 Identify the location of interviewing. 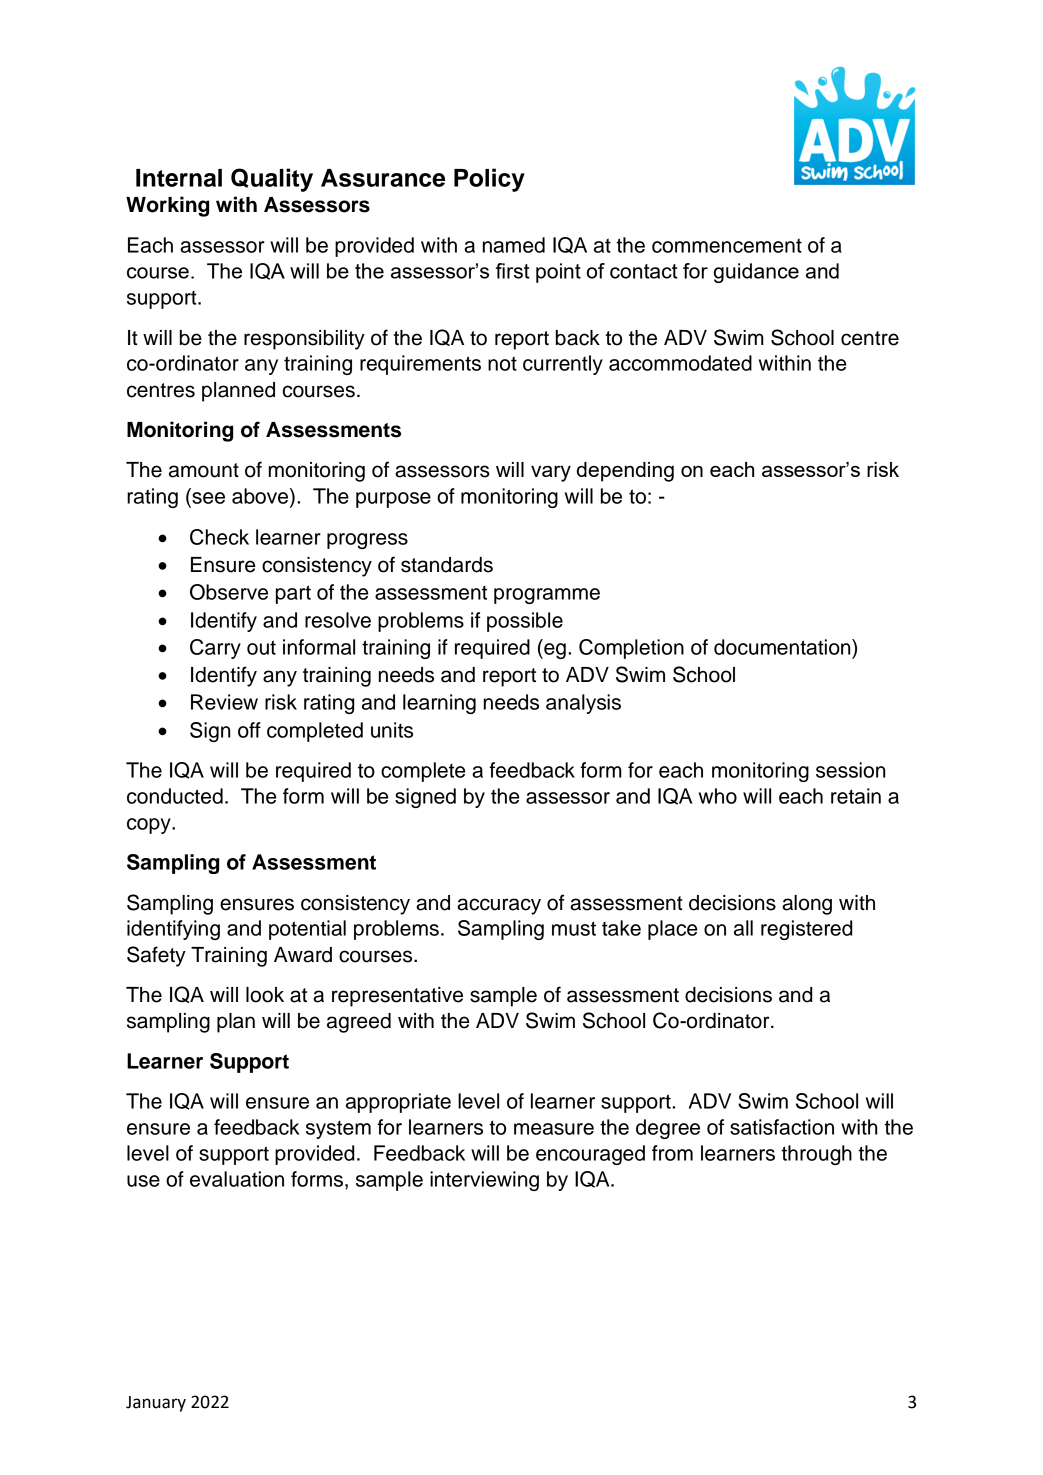
(484, 1181).
